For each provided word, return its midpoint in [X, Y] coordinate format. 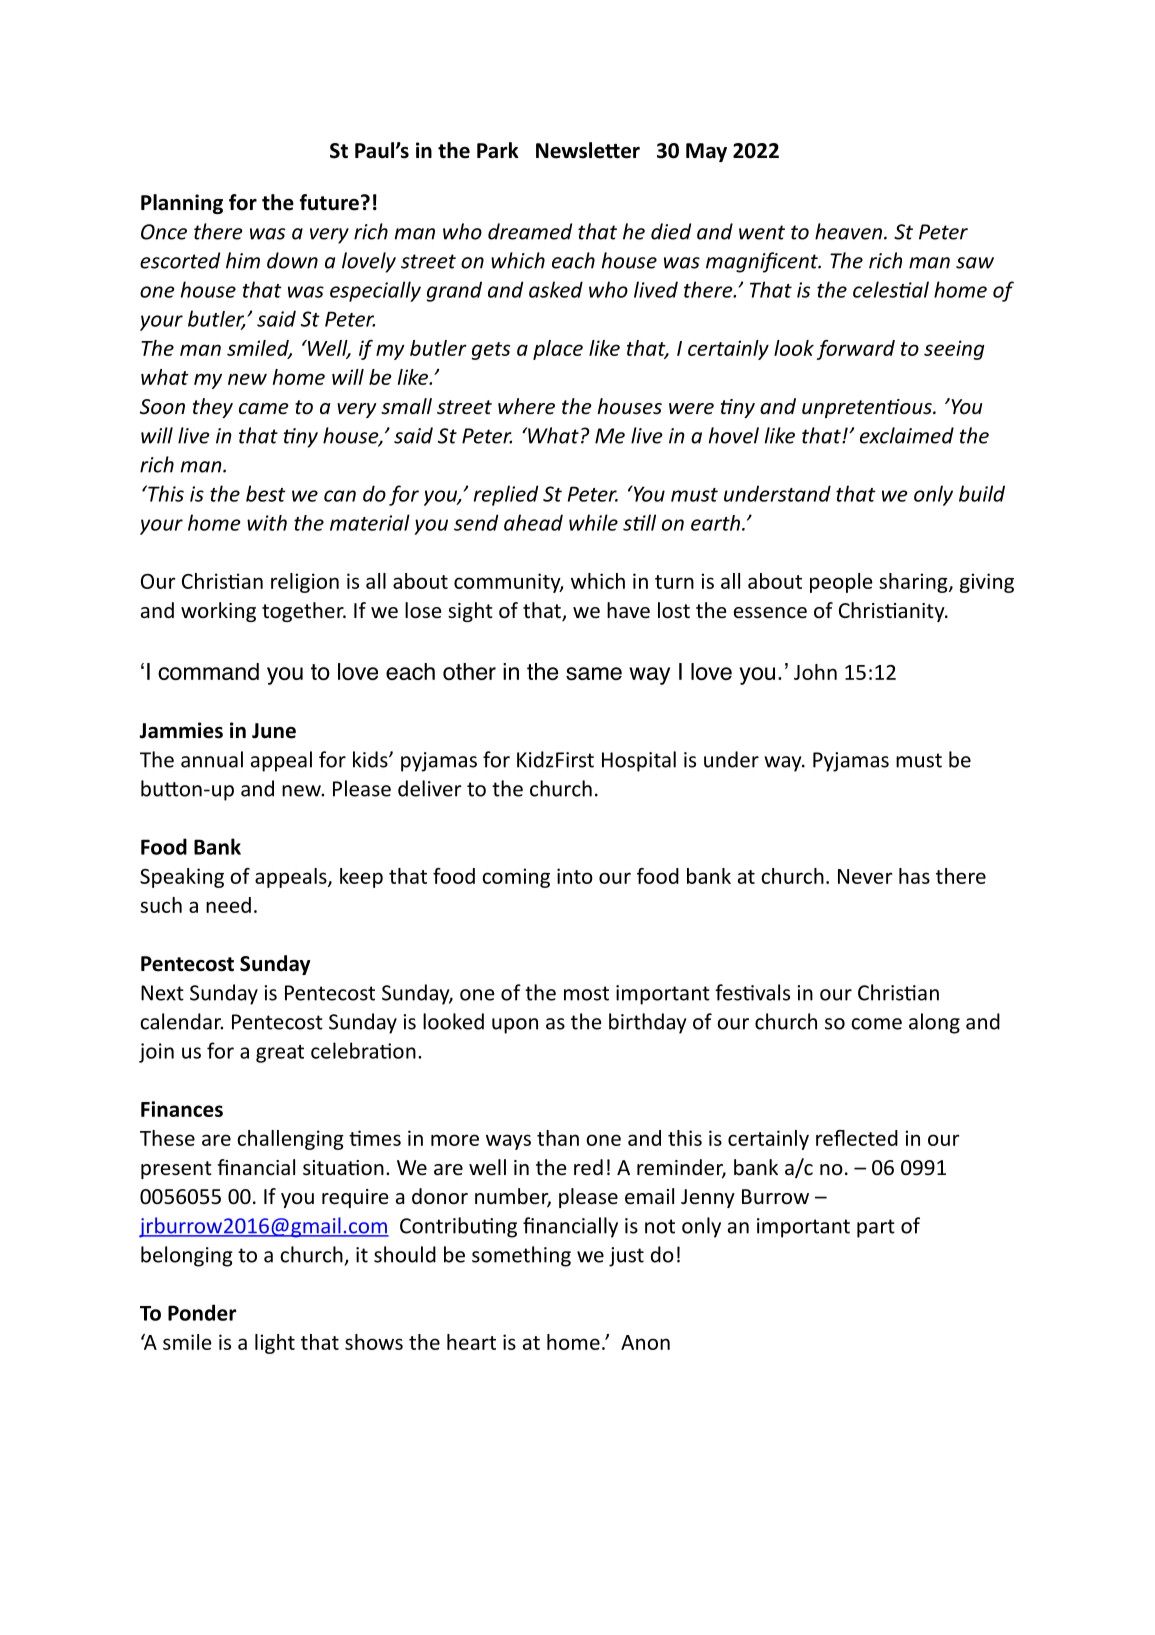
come [877, 1024]
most [586, 993]
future [329, 202]
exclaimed [907, 435]
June [274, 731]
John [815, 672]
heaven [850, 231]
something [521, 1256]
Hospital [639, 761]
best [266, 493]
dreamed [530, 231]
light [275, 1344]
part [876, 1228]
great [280, 1054]
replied [506, 495]
